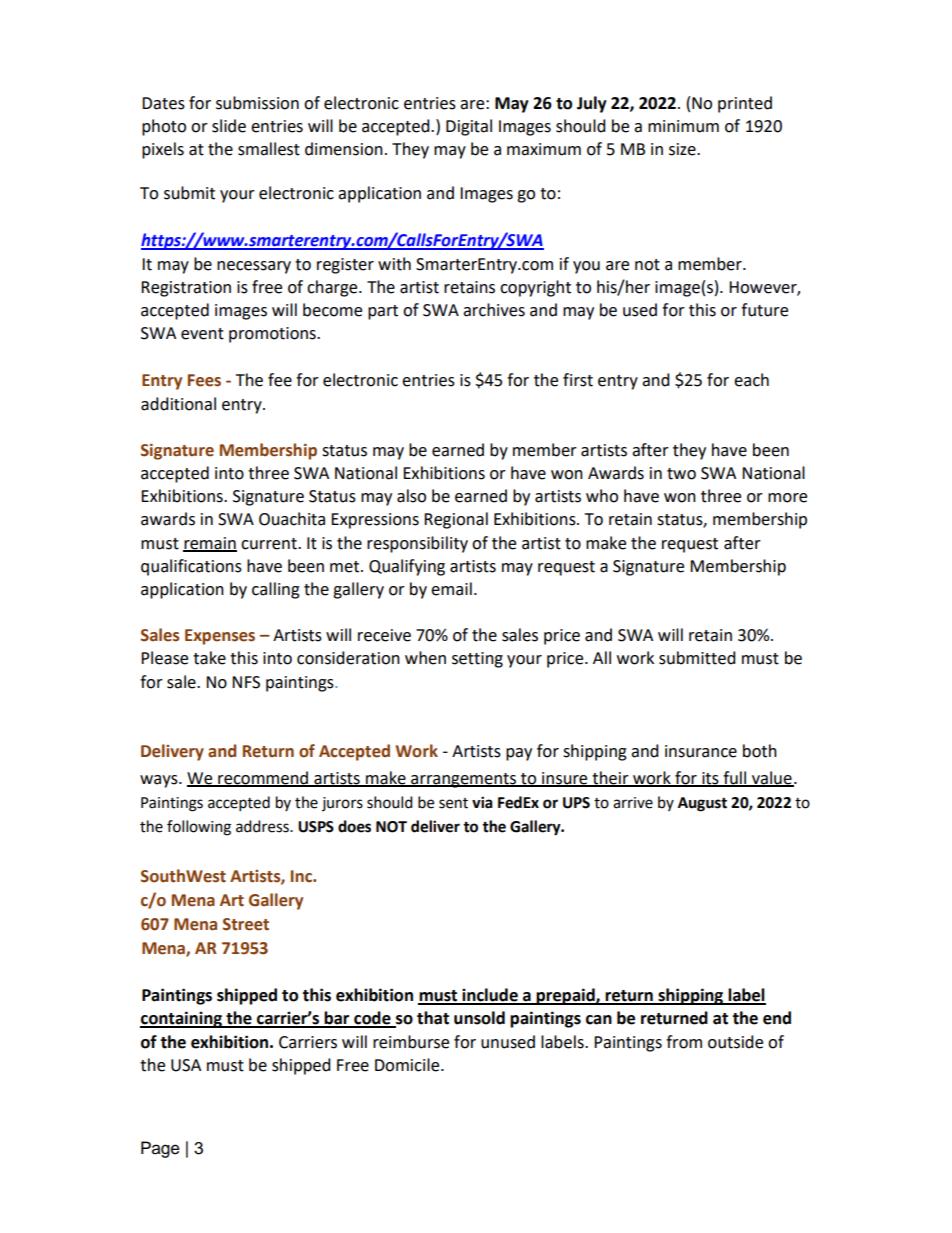  Describe the element at coordinates (683, 126) in the page. I see `minimum` at that location.
